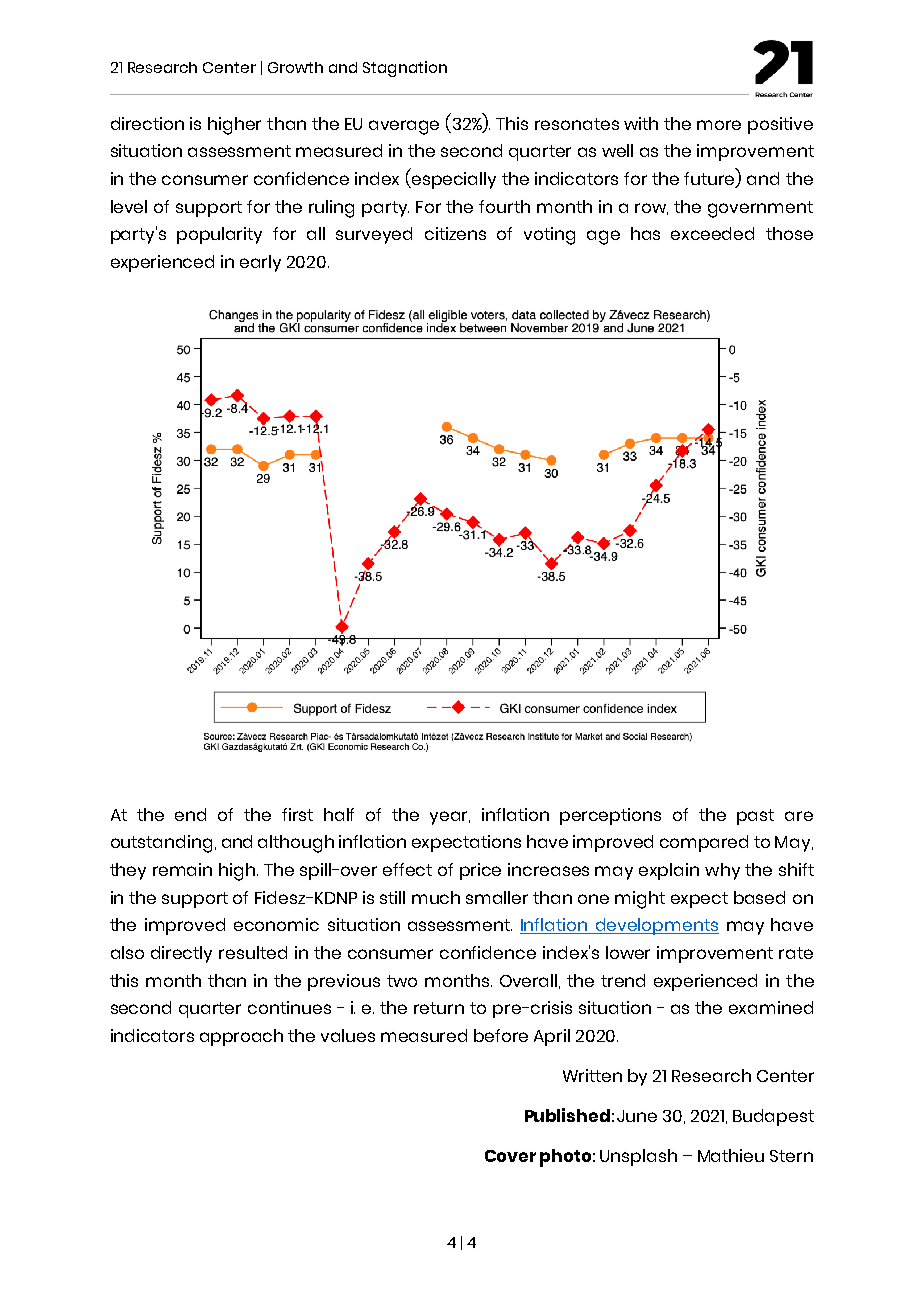 The height and width of the screenshot is (1308, 924). I want to click on direction, so click(147, 123).
